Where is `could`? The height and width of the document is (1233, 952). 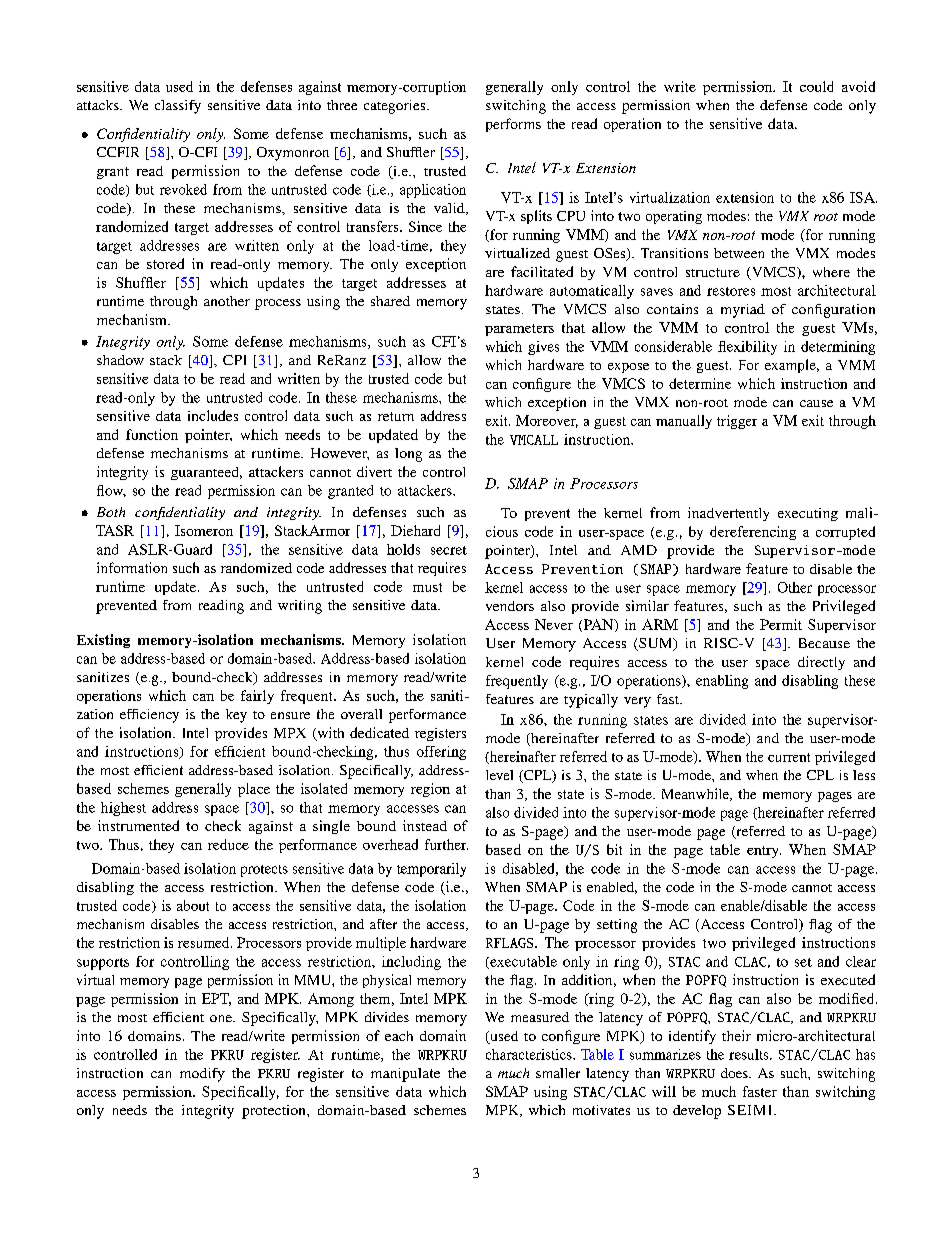 could is located at coordinates (816, 86).
